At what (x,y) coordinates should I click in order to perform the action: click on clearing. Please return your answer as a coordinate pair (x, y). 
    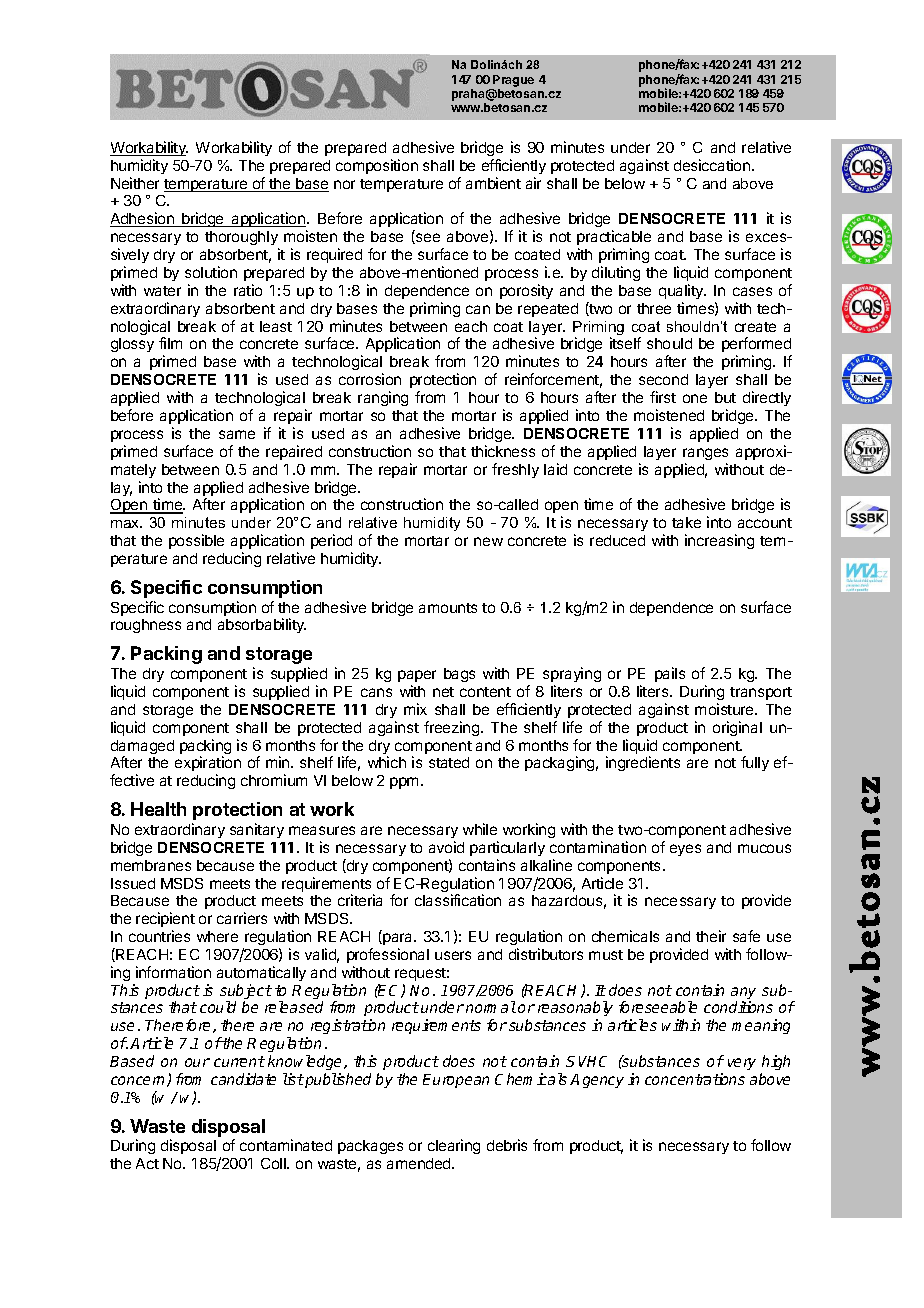
    Looking at the image, I should click on (454, 1146).
